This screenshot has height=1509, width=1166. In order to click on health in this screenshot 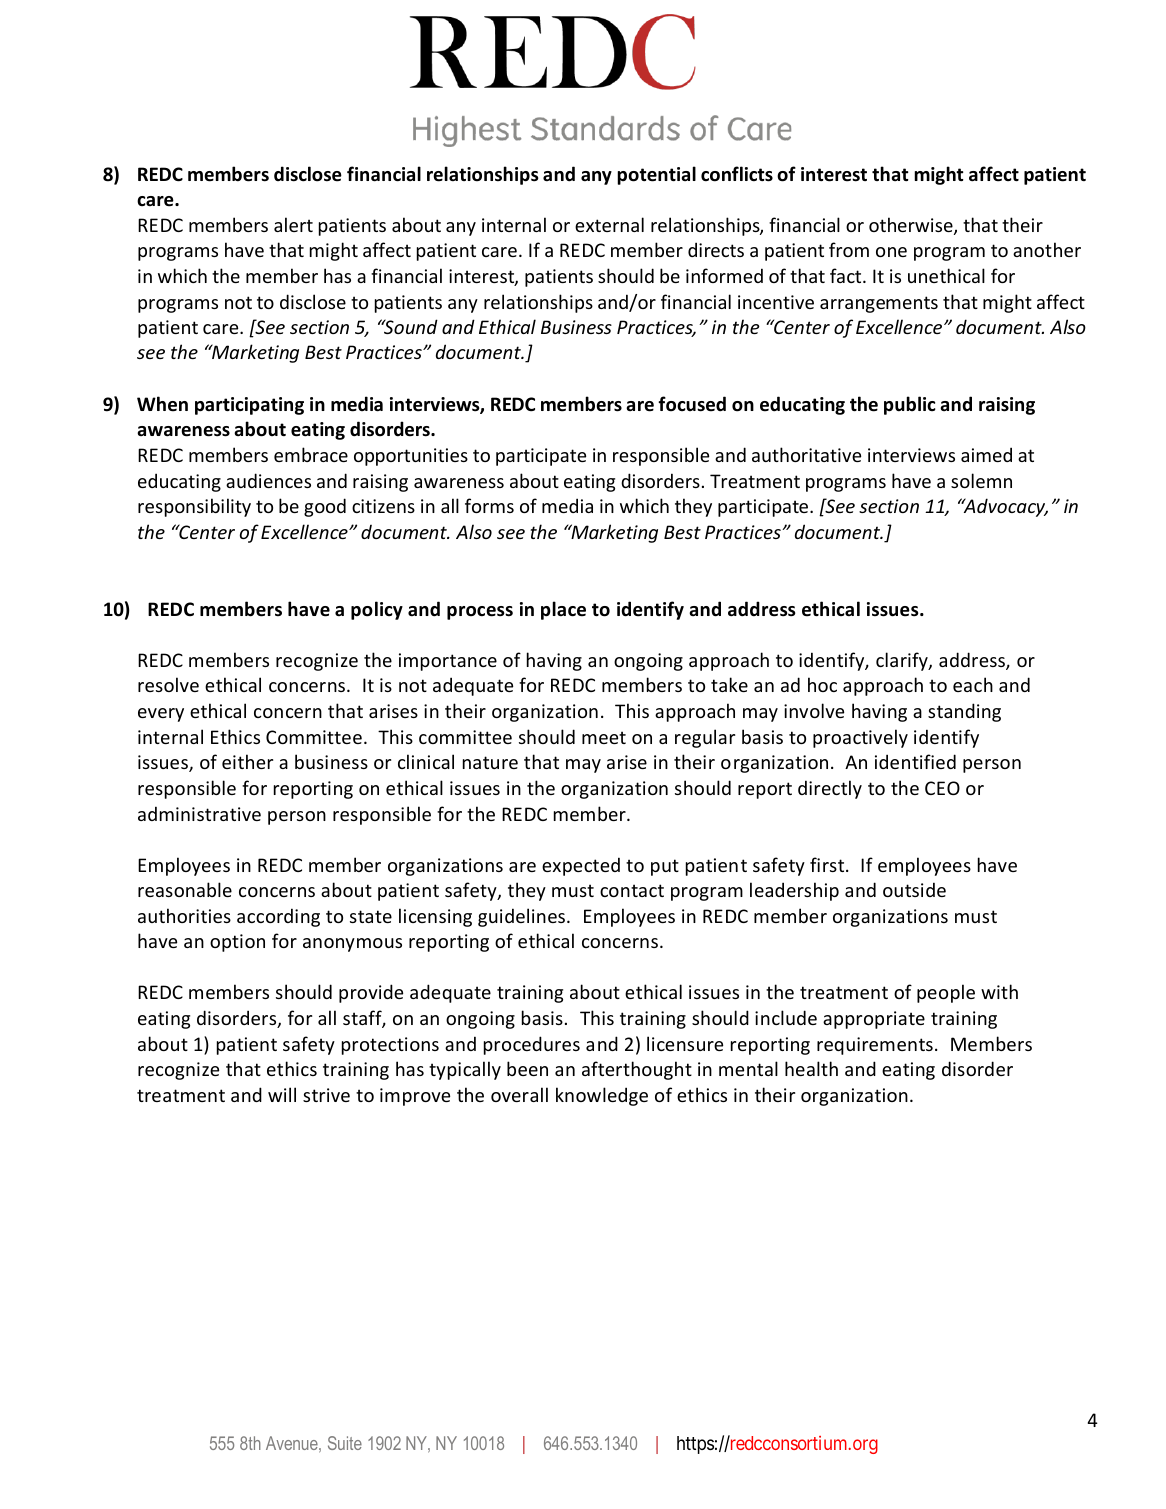, I will do `click(811, 1068)`.
